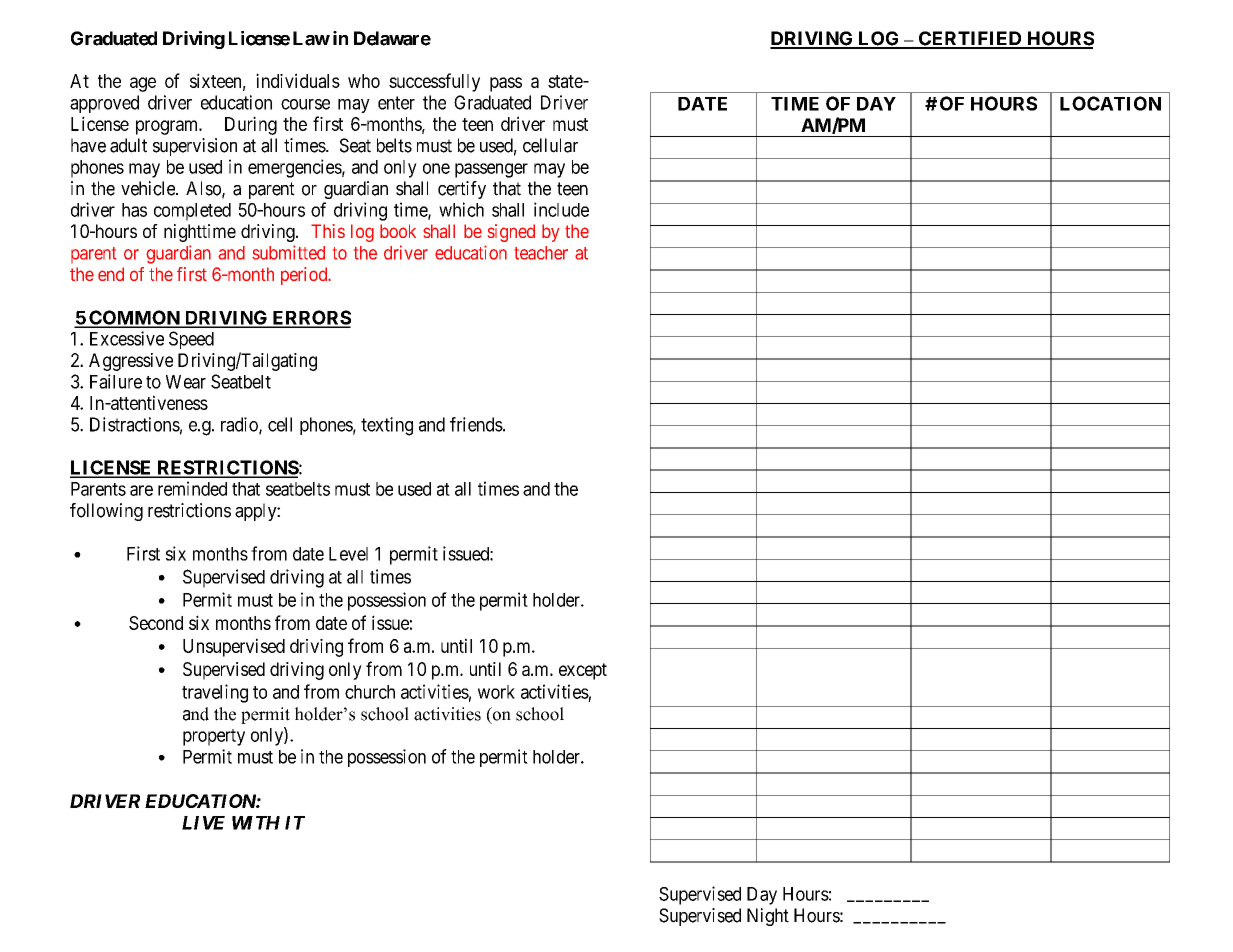 This document has width=1233, height=952. What do you see at coordinates (240, 425) in the document?
I see `radio` at bounding box center [240, 425].
